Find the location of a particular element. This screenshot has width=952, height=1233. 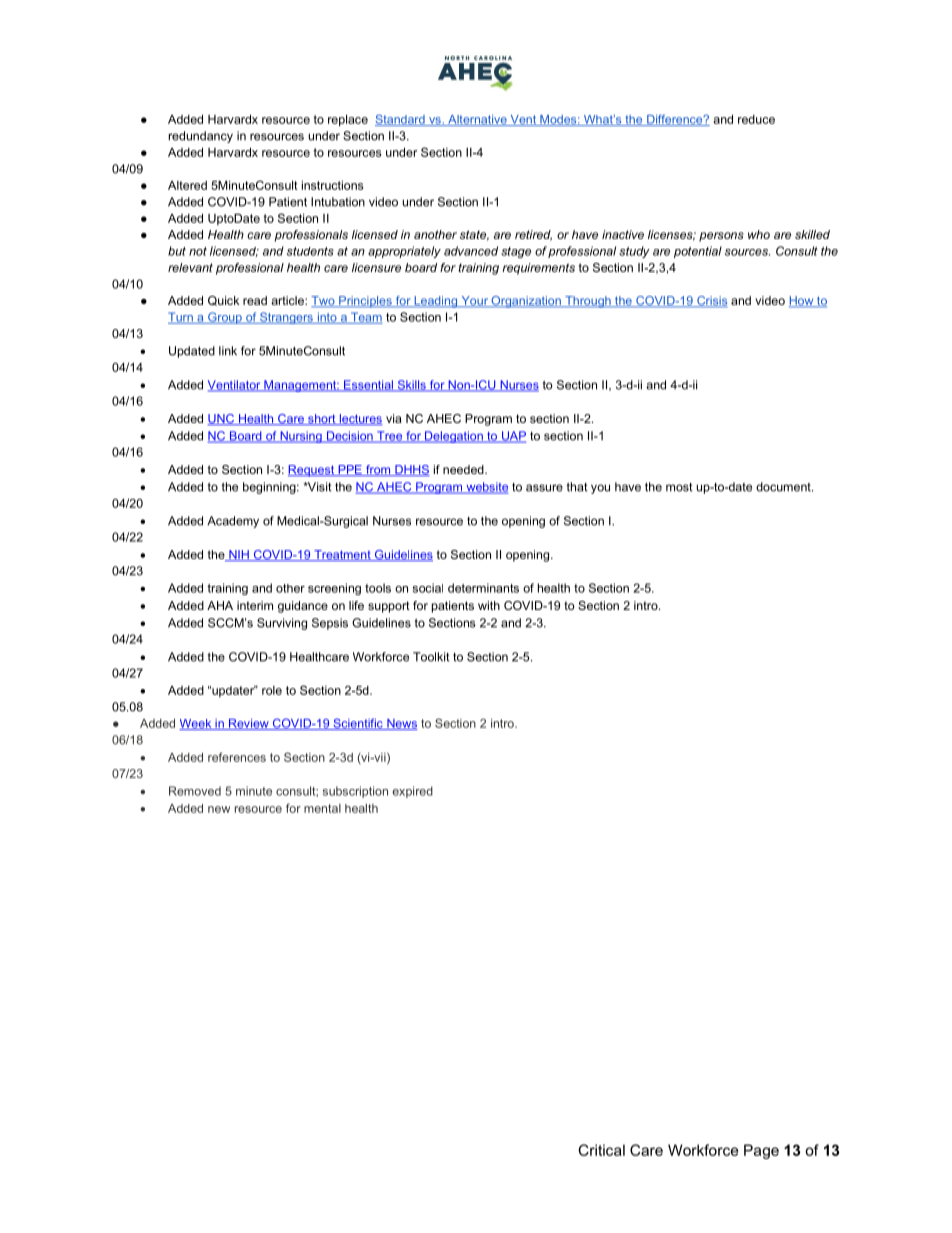

Critical is located at coordinates (601, 1150).
